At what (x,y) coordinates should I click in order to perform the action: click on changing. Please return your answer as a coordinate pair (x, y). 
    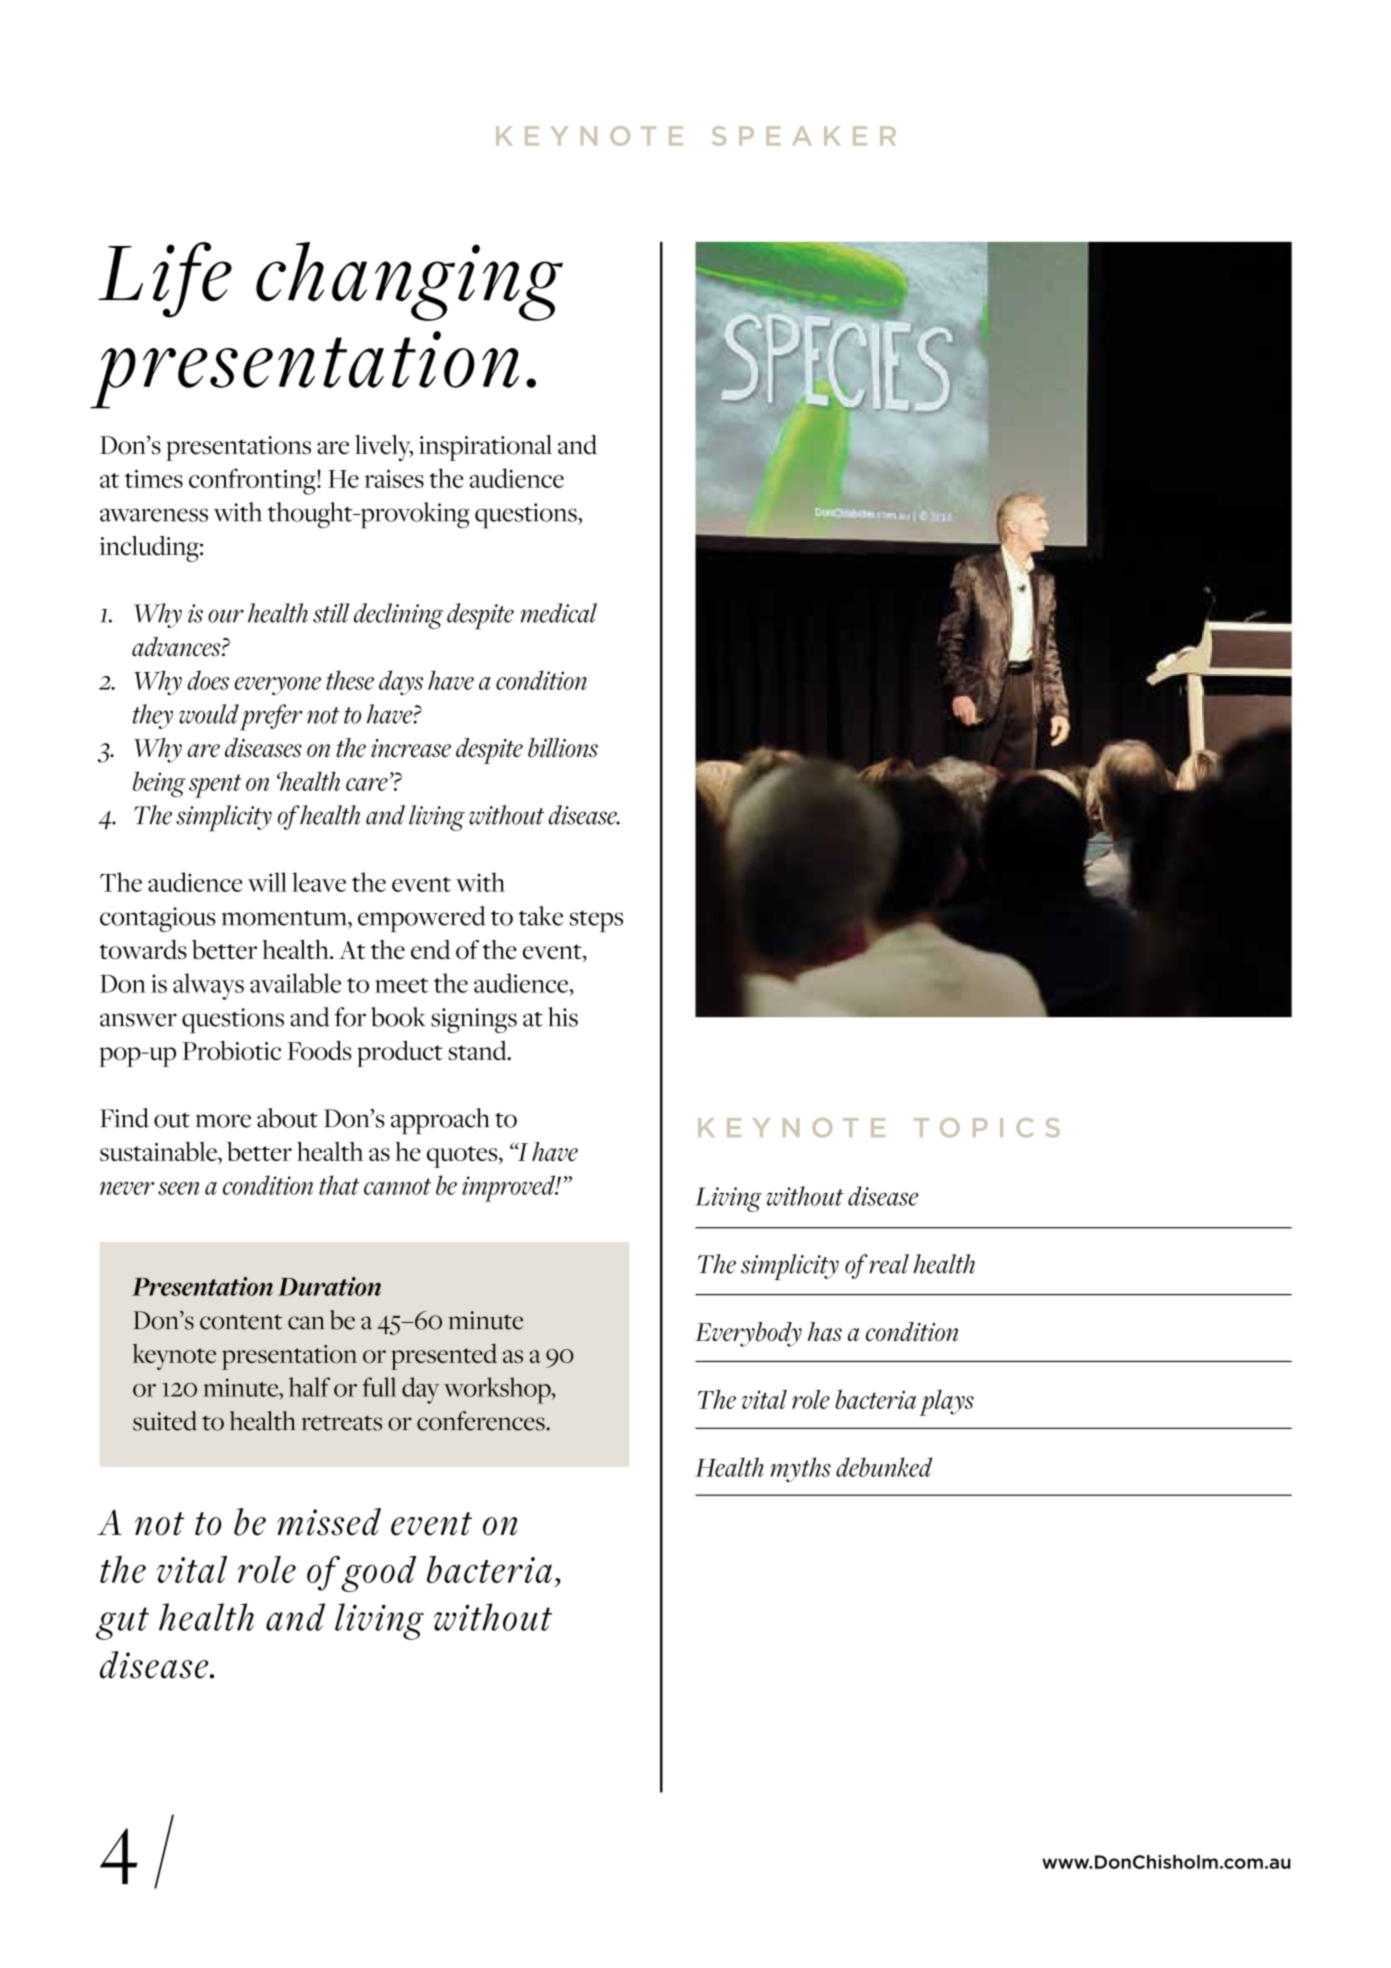
    Looking at the image, I should click on (409, 281).
